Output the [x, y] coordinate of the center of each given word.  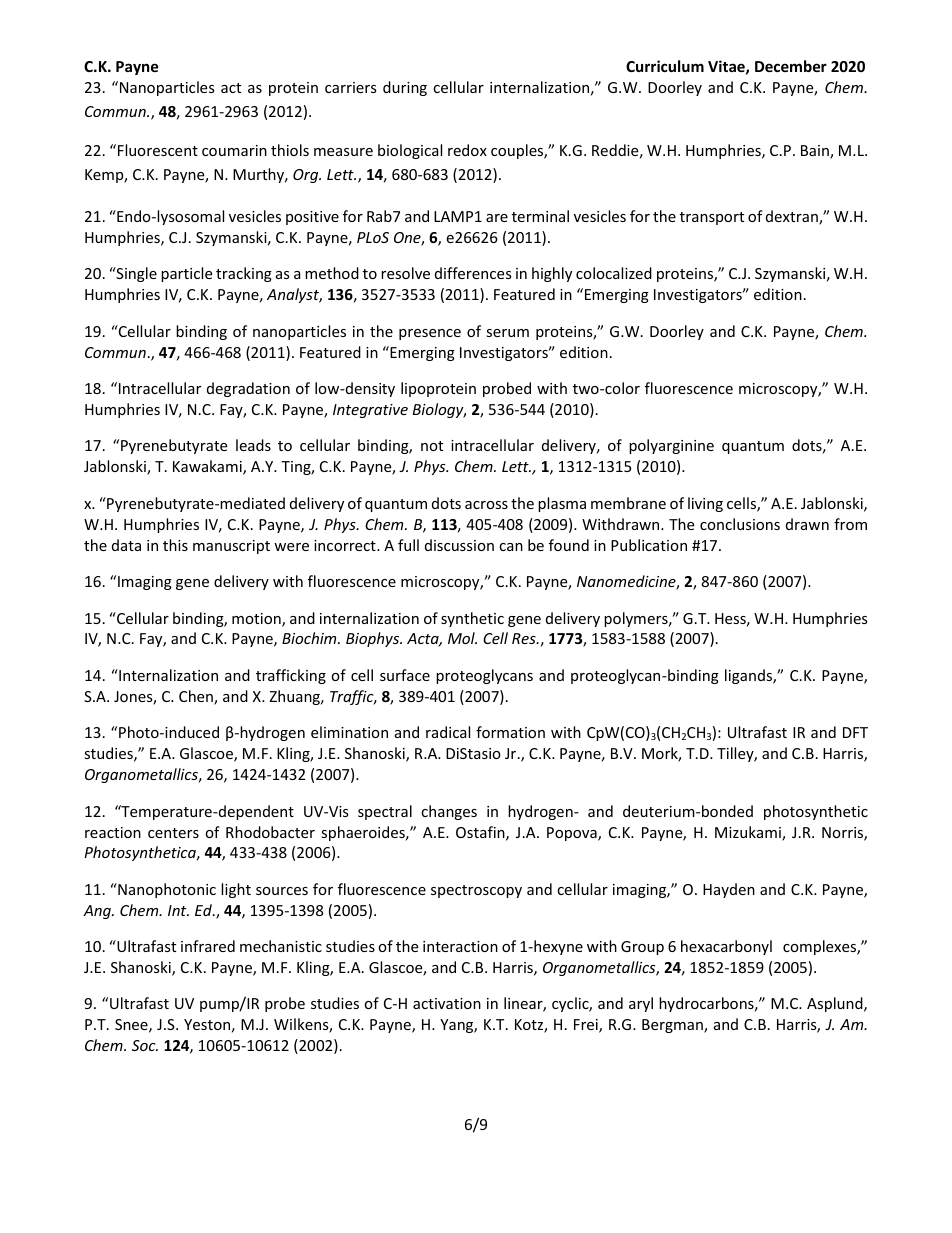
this [175, 545]
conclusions [740, 524]
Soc [145, 1045]
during [405, 88]
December [791, 66]
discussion [459, 545]
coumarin [234, 150]
